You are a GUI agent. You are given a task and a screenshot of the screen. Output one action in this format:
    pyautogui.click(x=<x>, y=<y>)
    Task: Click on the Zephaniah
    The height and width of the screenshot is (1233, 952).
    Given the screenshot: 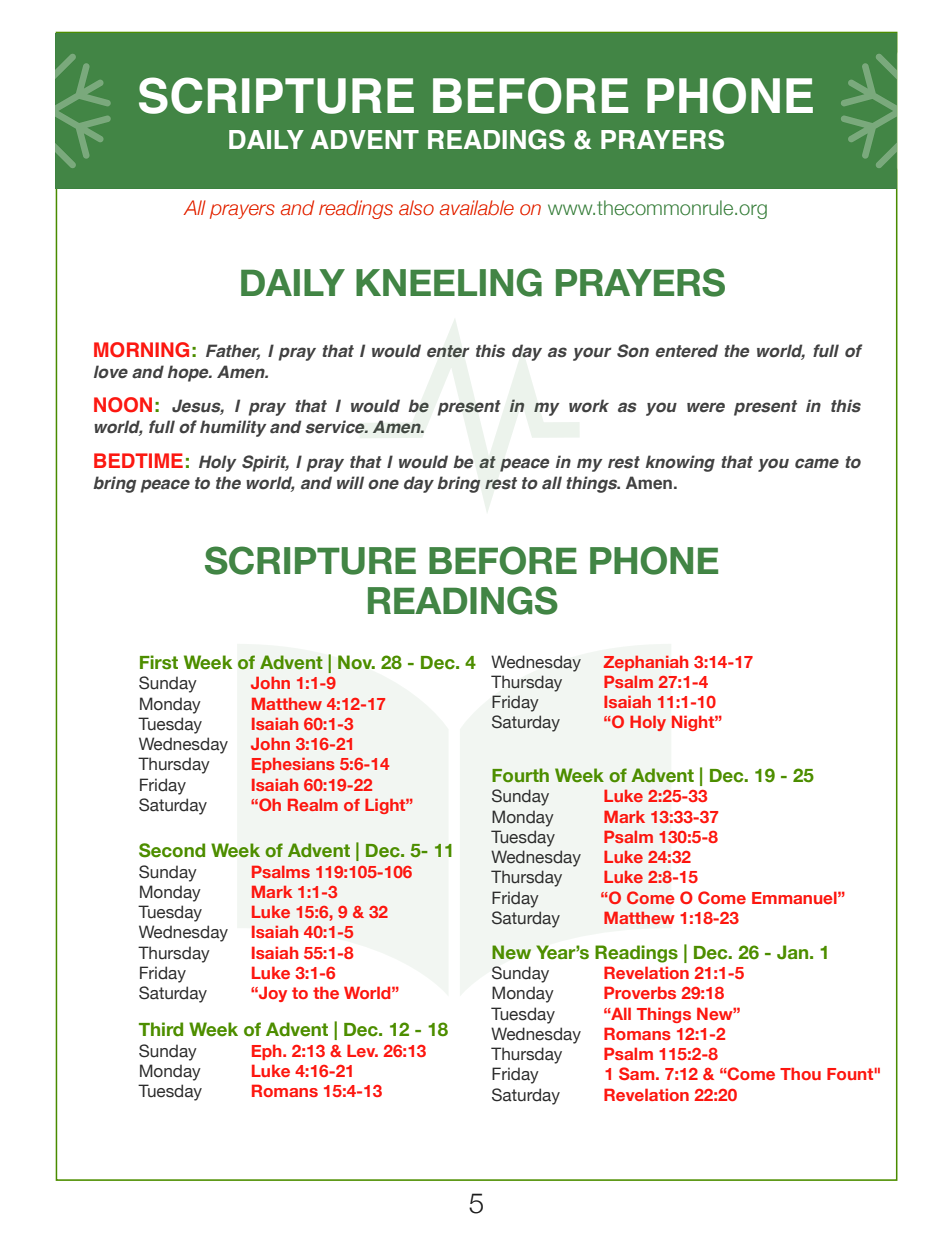 What is the action you would take?
    pyautogui.click(x=645, y=663)
